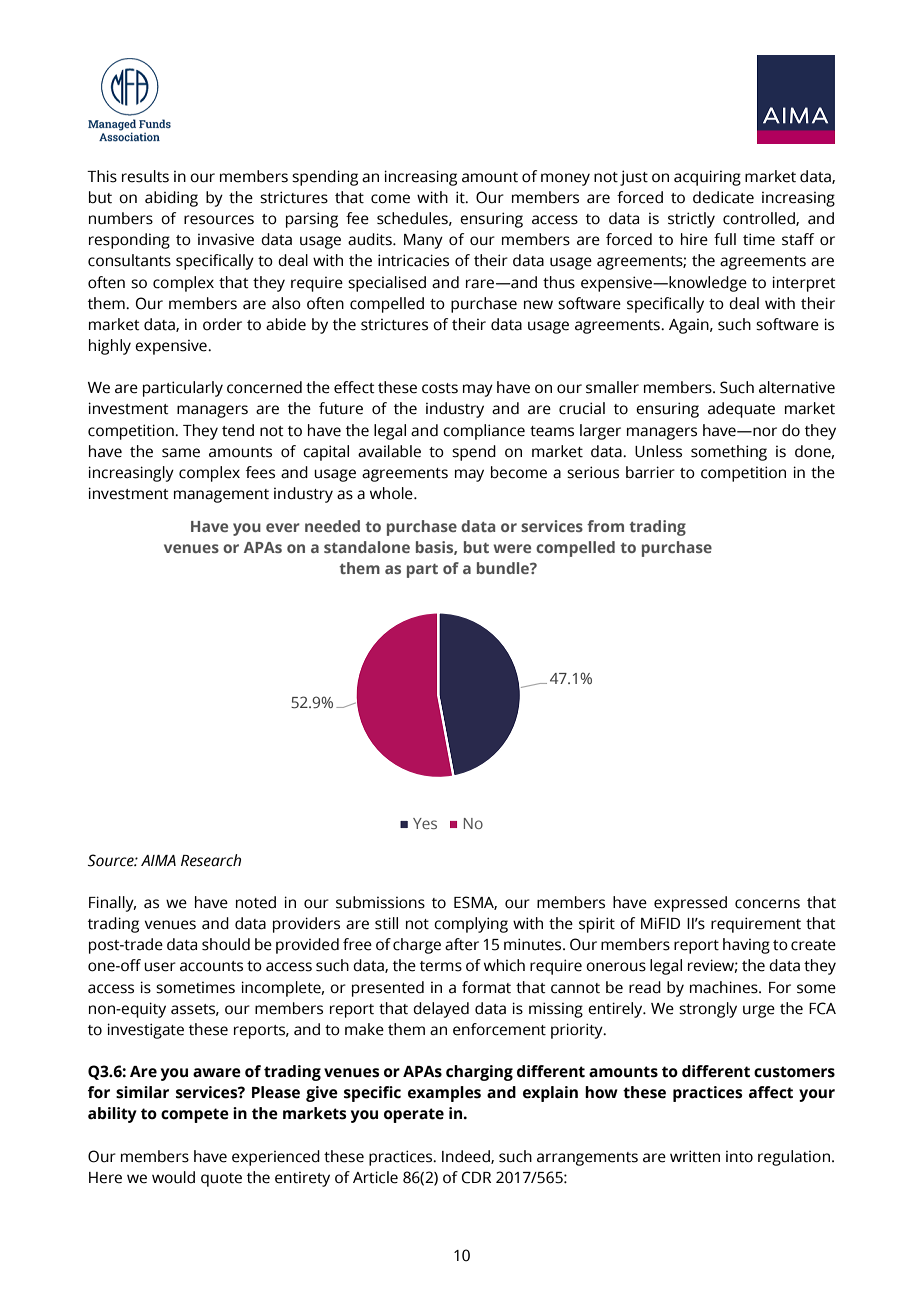 The image size is (924, 1308). What do you see at coordinates (423, 241) in the document?
I see `Many` at bounding box center [423, 241].
